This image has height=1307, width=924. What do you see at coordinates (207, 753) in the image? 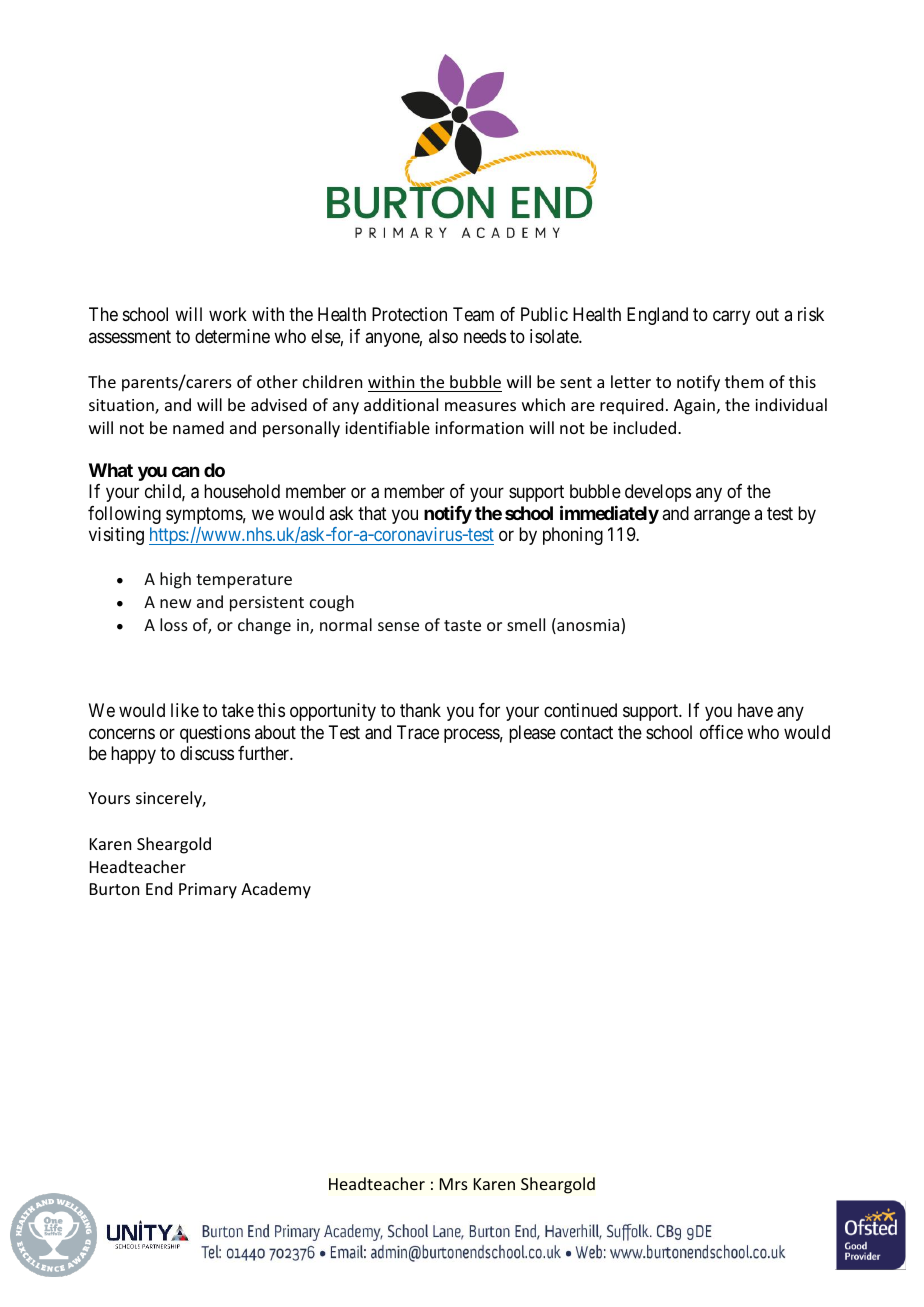
I see `discuss` at bounding box center [207, 753].
